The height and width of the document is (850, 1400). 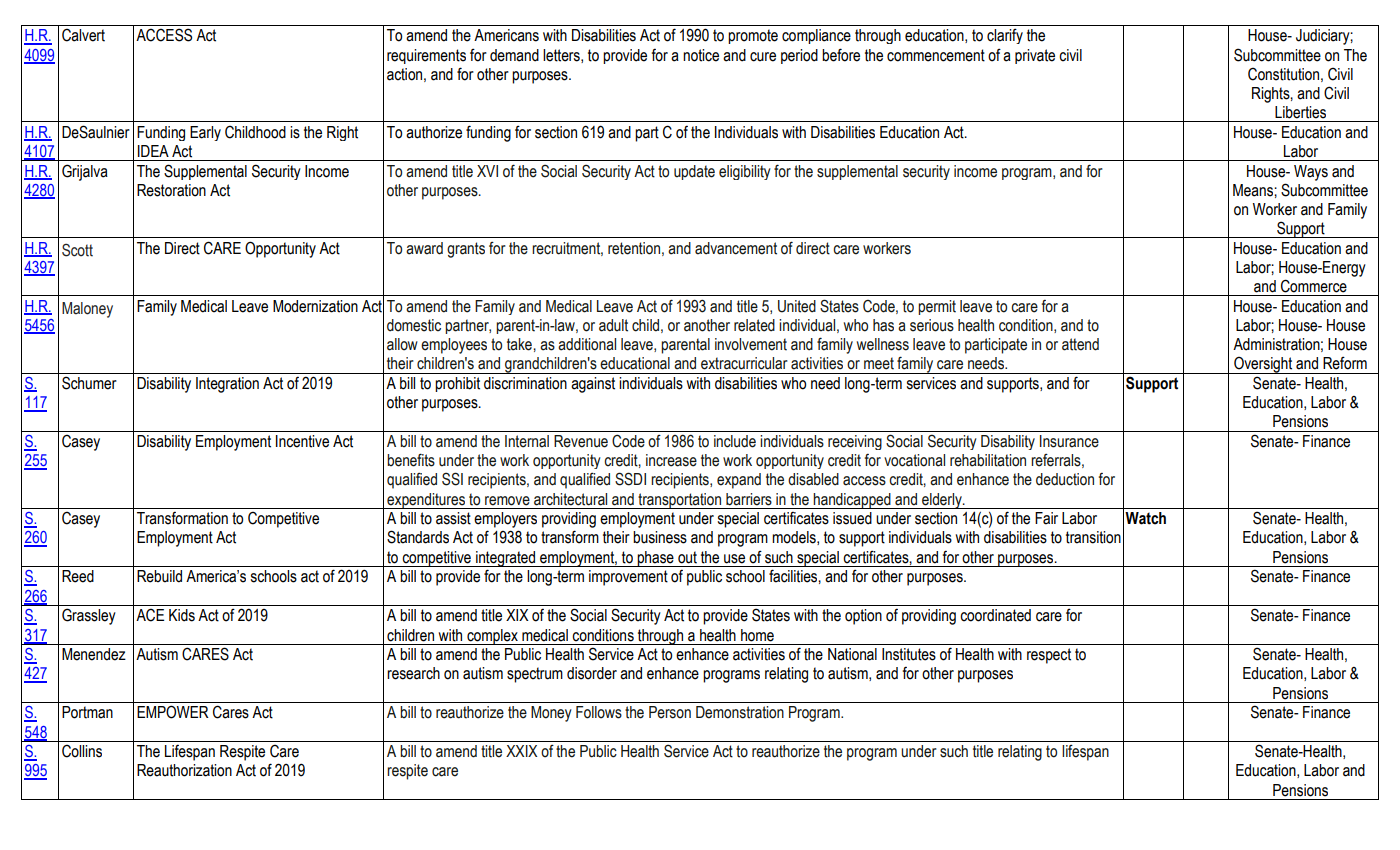 I want to click on notice, so click(x=701, y=55).
